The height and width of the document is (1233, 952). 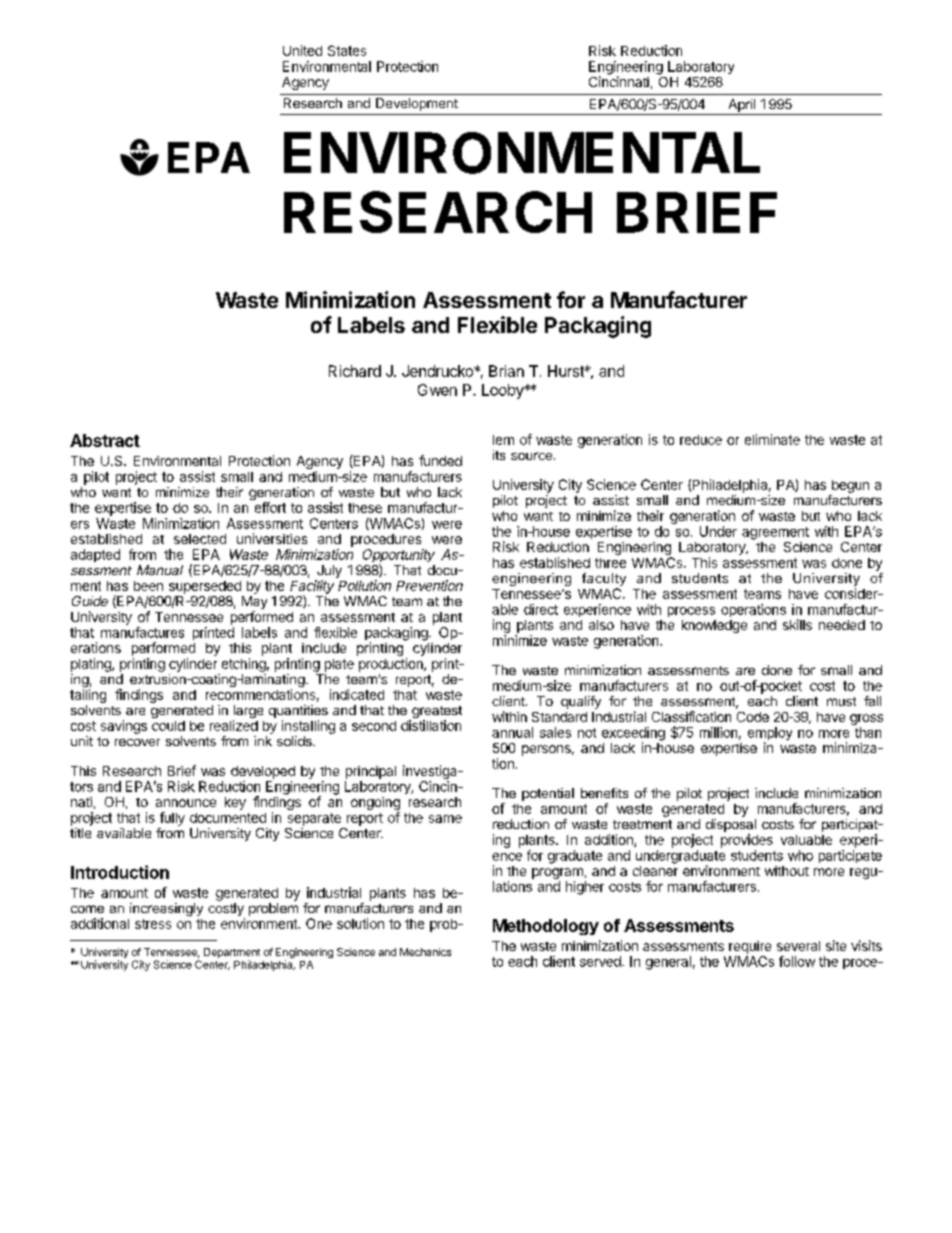 What do you see at coordinates (798, 946) in the document?
I see `several` at bounding box center [798, 946].
